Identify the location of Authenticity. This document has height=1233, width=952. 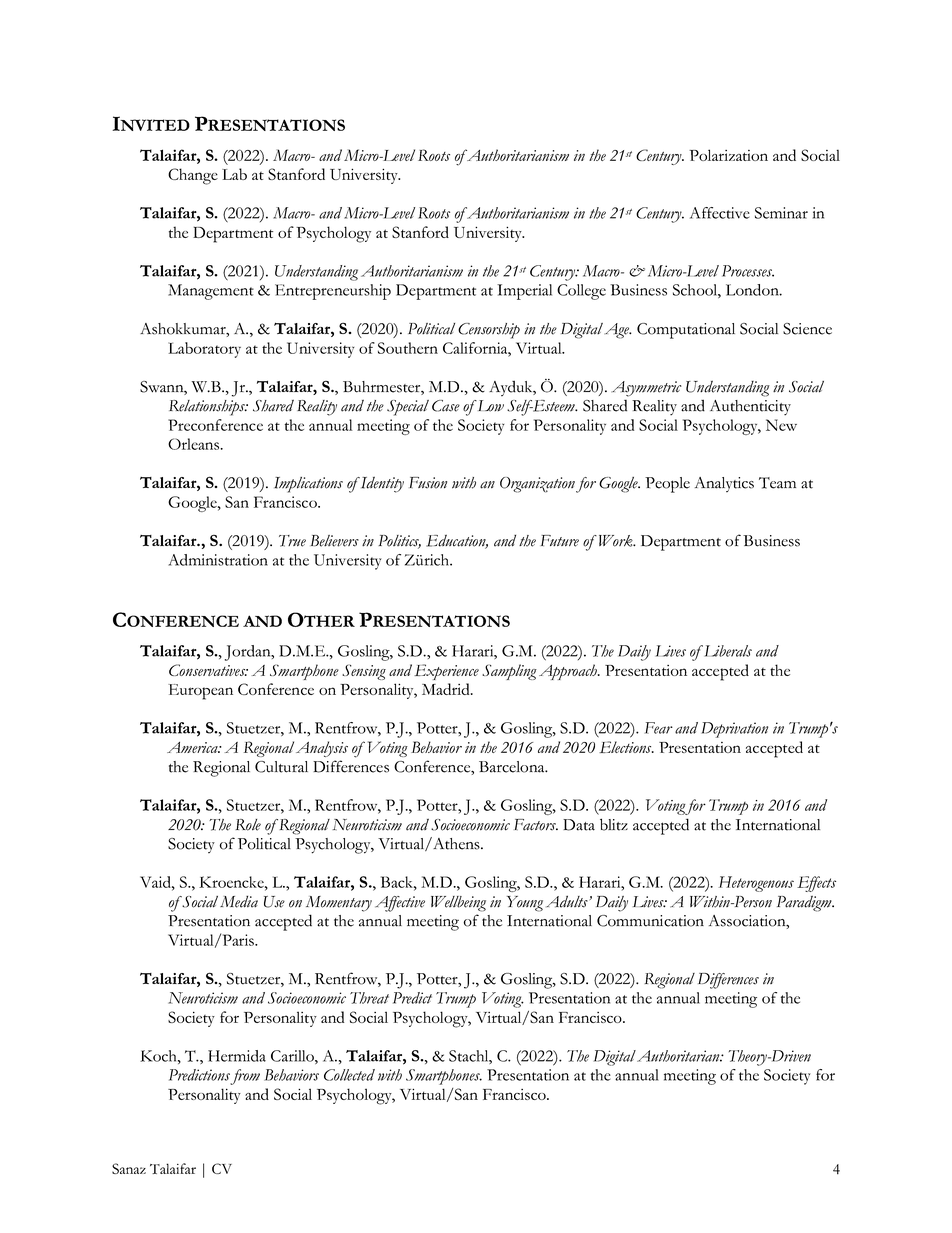
(750, 408).
